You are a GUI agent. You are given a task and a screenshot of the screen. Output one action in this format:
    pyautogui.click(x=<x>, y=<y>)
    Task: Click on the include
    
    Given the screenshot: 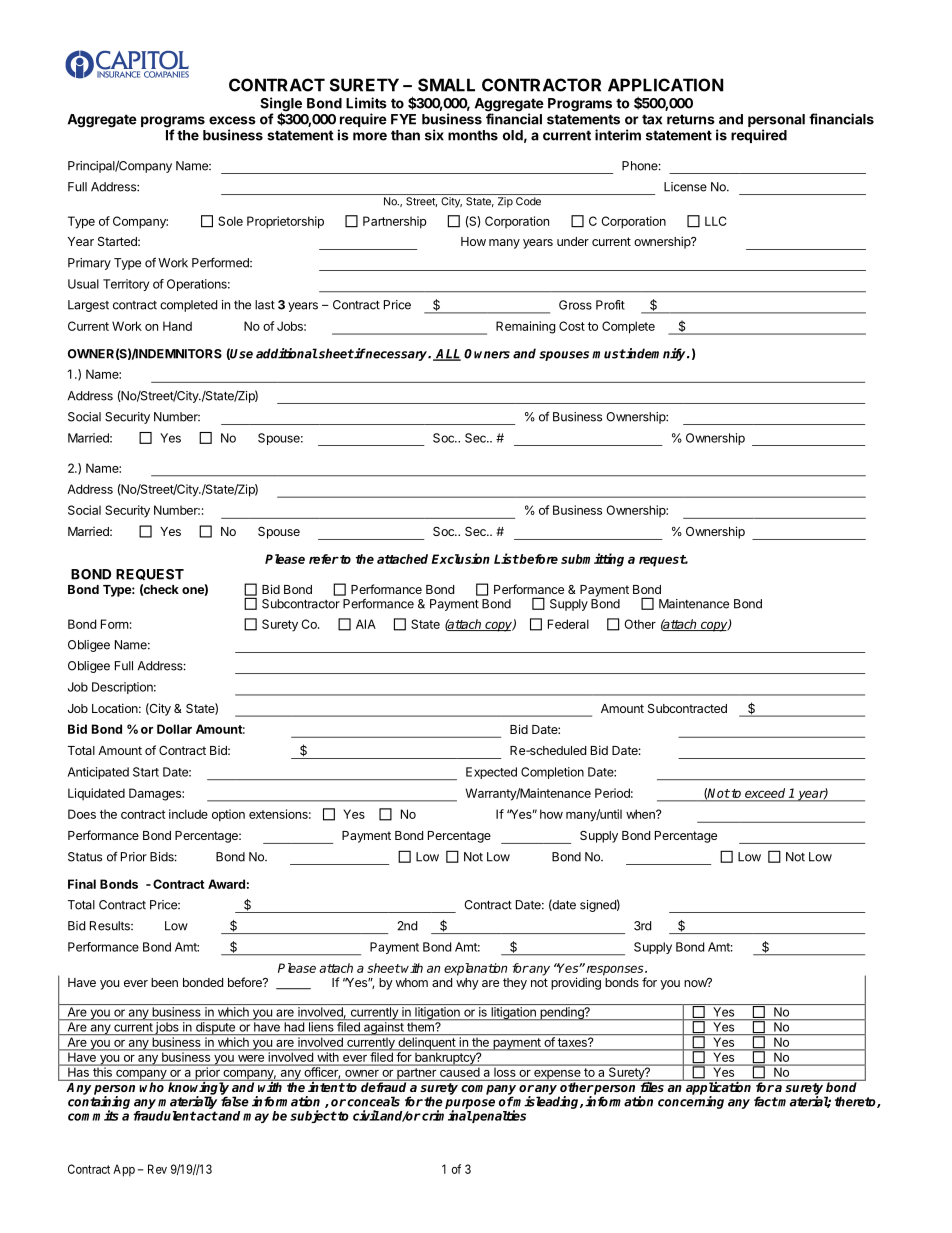 What is the action you would take?
    pyautogui.click(x=188, y=814)
